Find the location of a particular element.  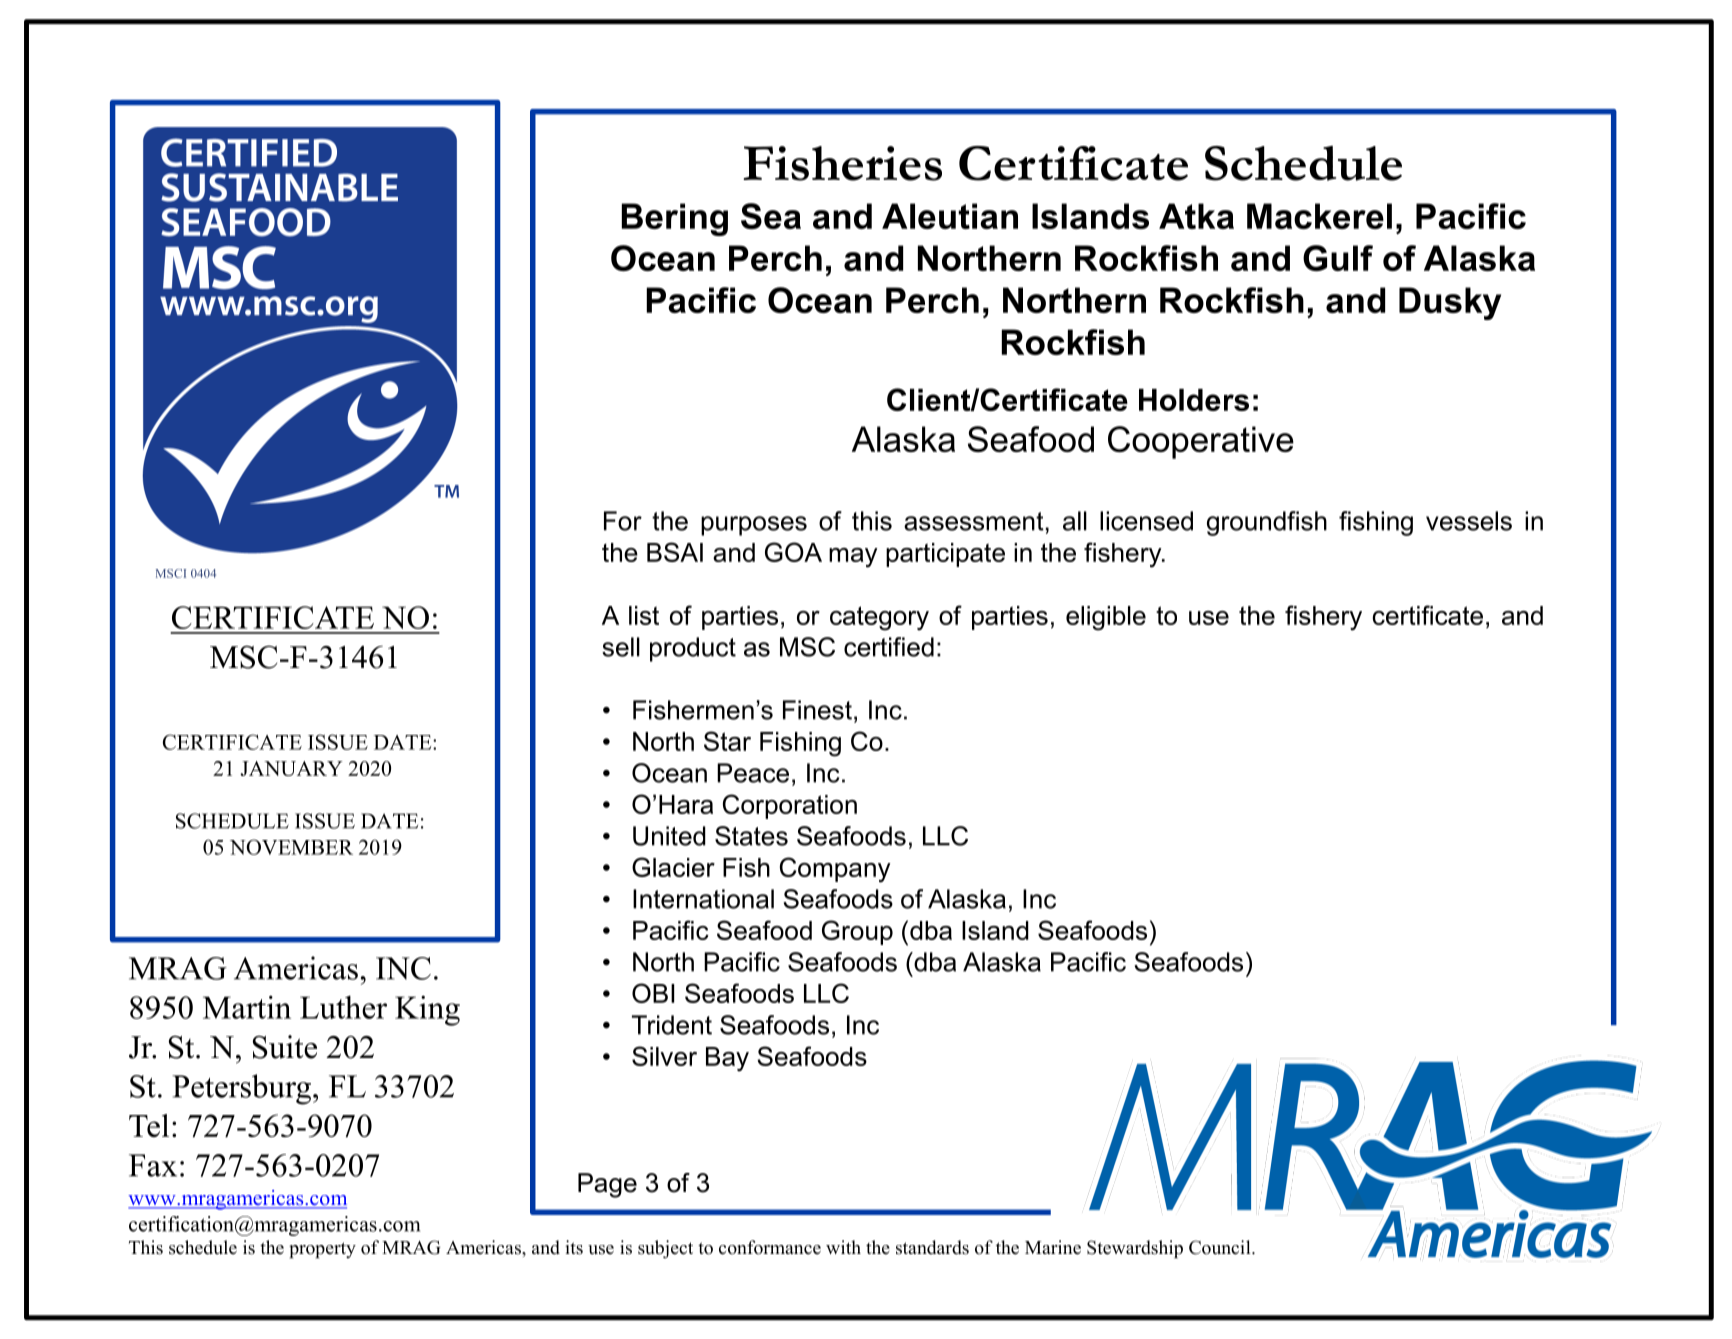

Aleutian is located at coordinates (950, 216).
